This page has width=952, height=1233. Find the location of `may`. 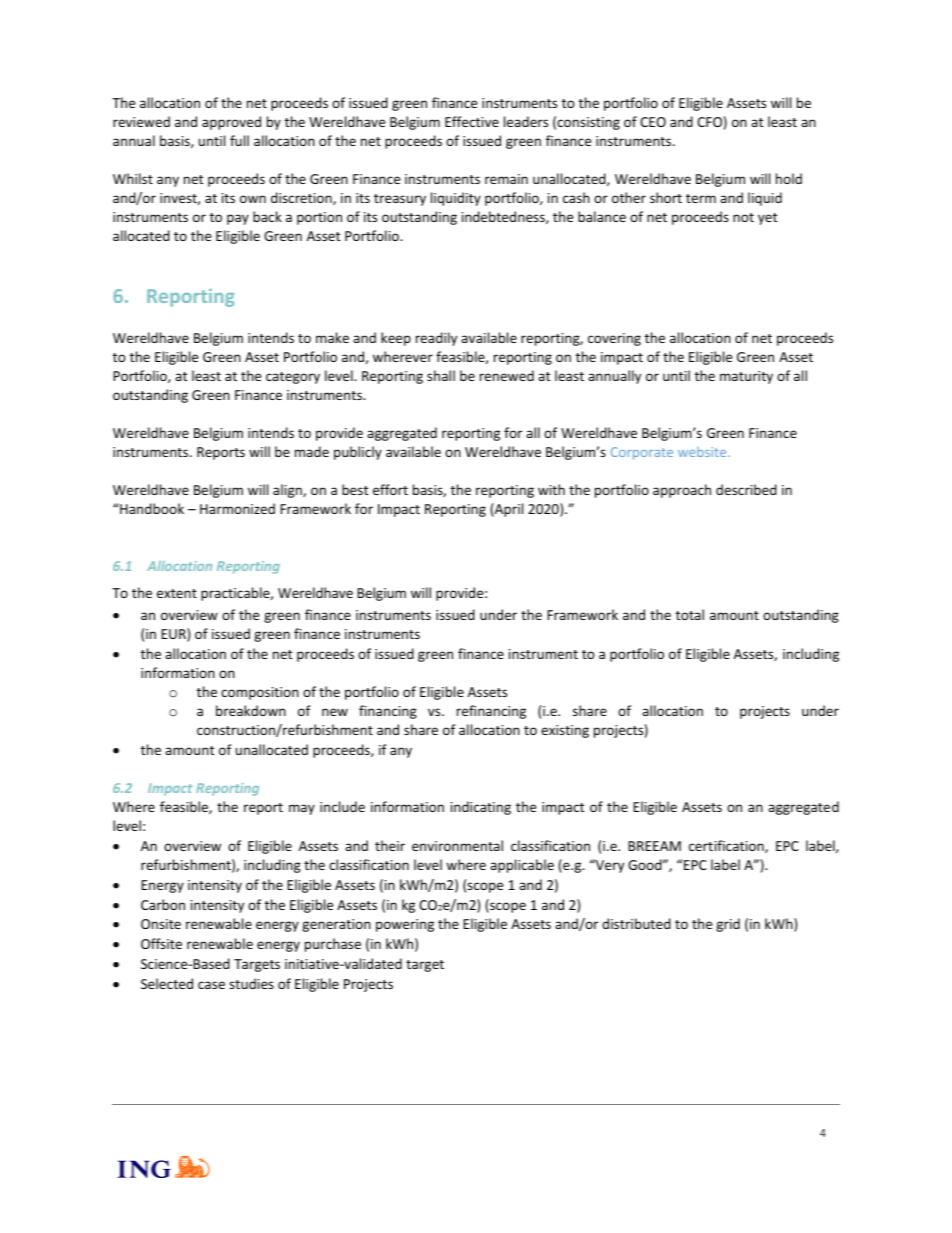

may is located at coordinates (302, 809).
